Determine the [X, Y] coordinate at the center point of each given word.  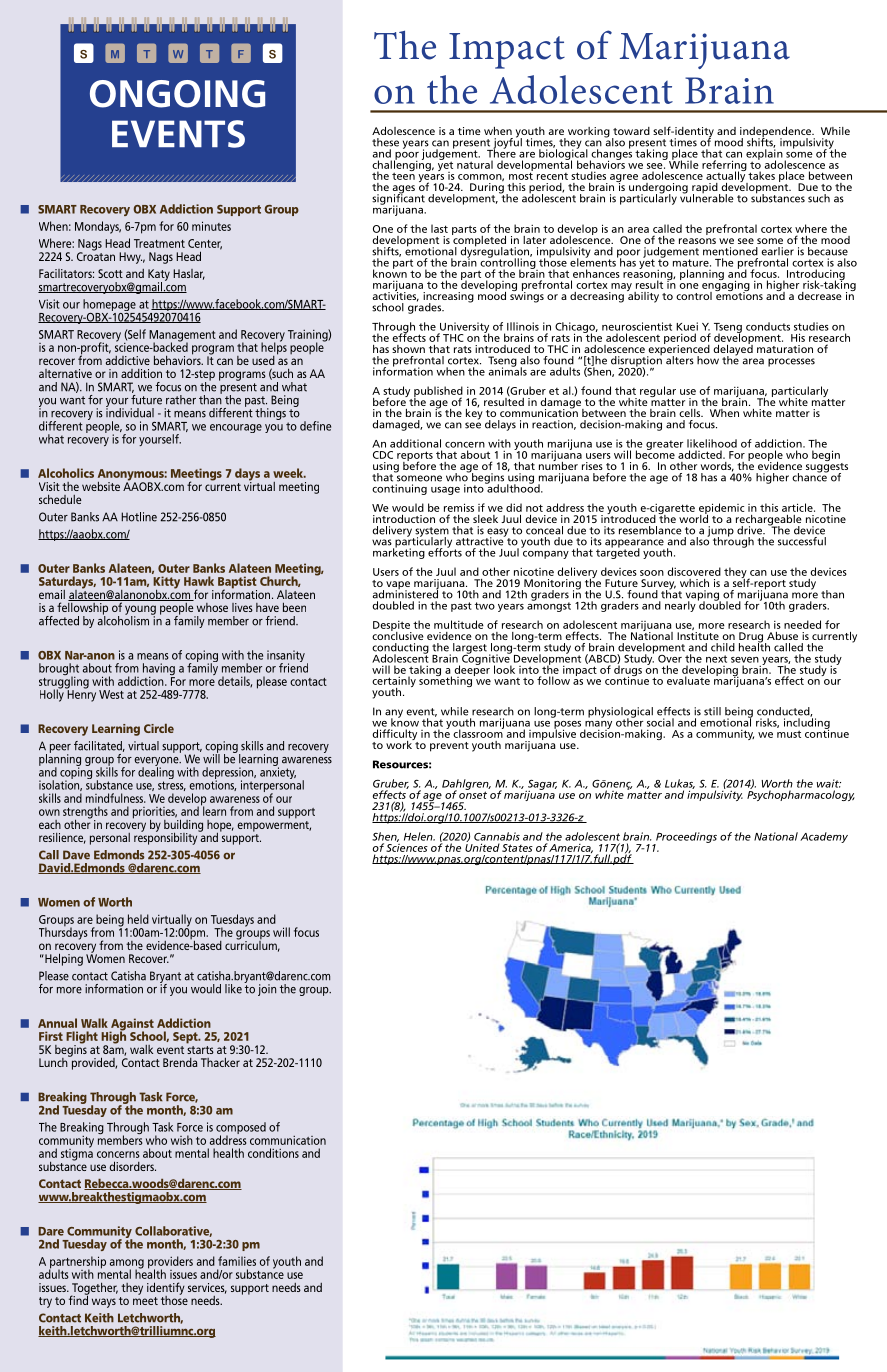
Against [131, 1025]
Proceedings [685, 838]
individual [130, 412]
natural [475, 164]
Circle [159, 728]
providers [170, 1263]
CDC [383, 455]
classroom [478, 732]
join [267, 990]
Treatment [159, 243]
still [712, 711]
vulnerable [706, 197]
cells [691, 413]
